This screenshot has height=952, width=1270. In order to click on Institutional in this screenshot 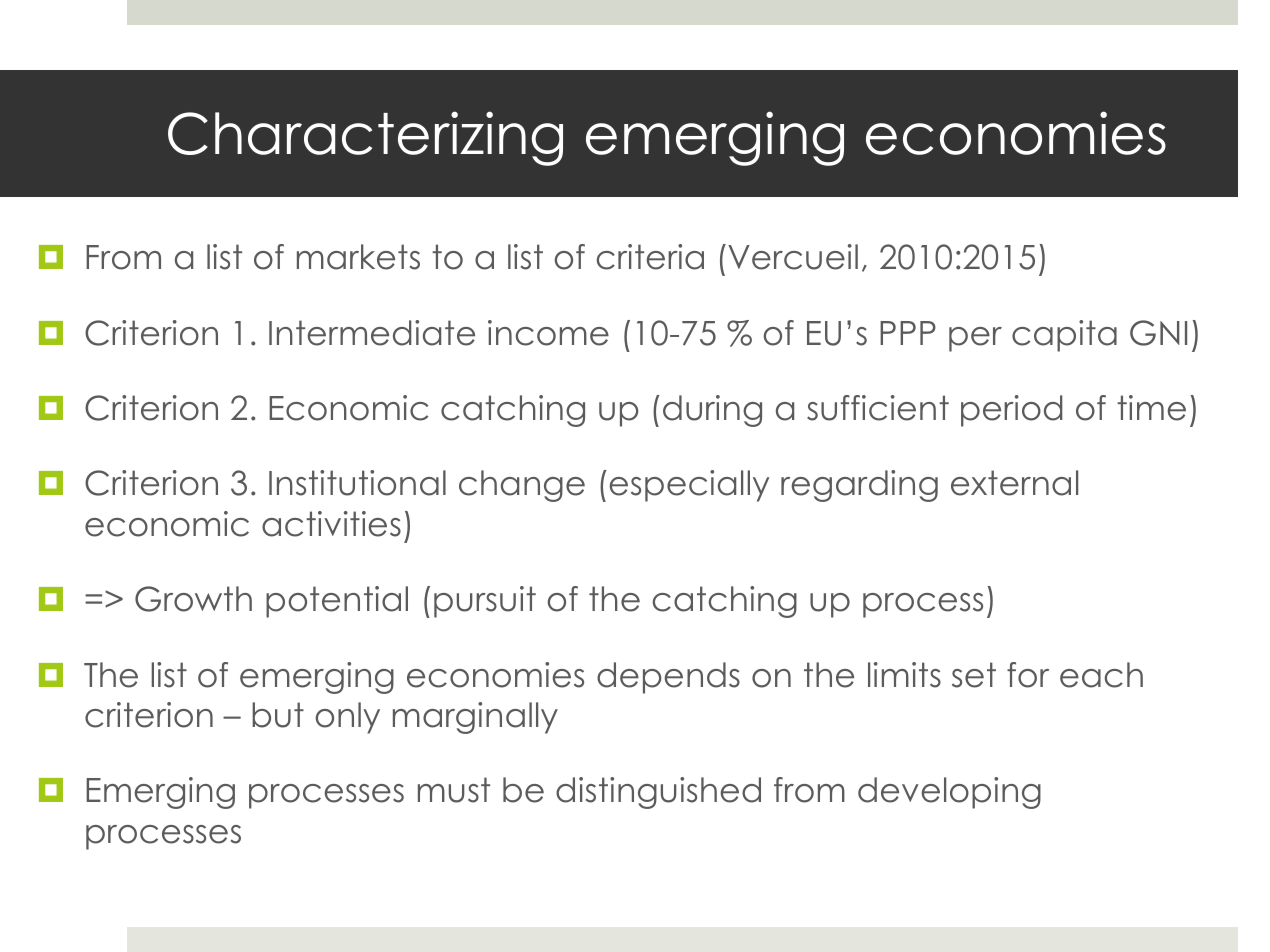, I will do `click(357, 483)`.
